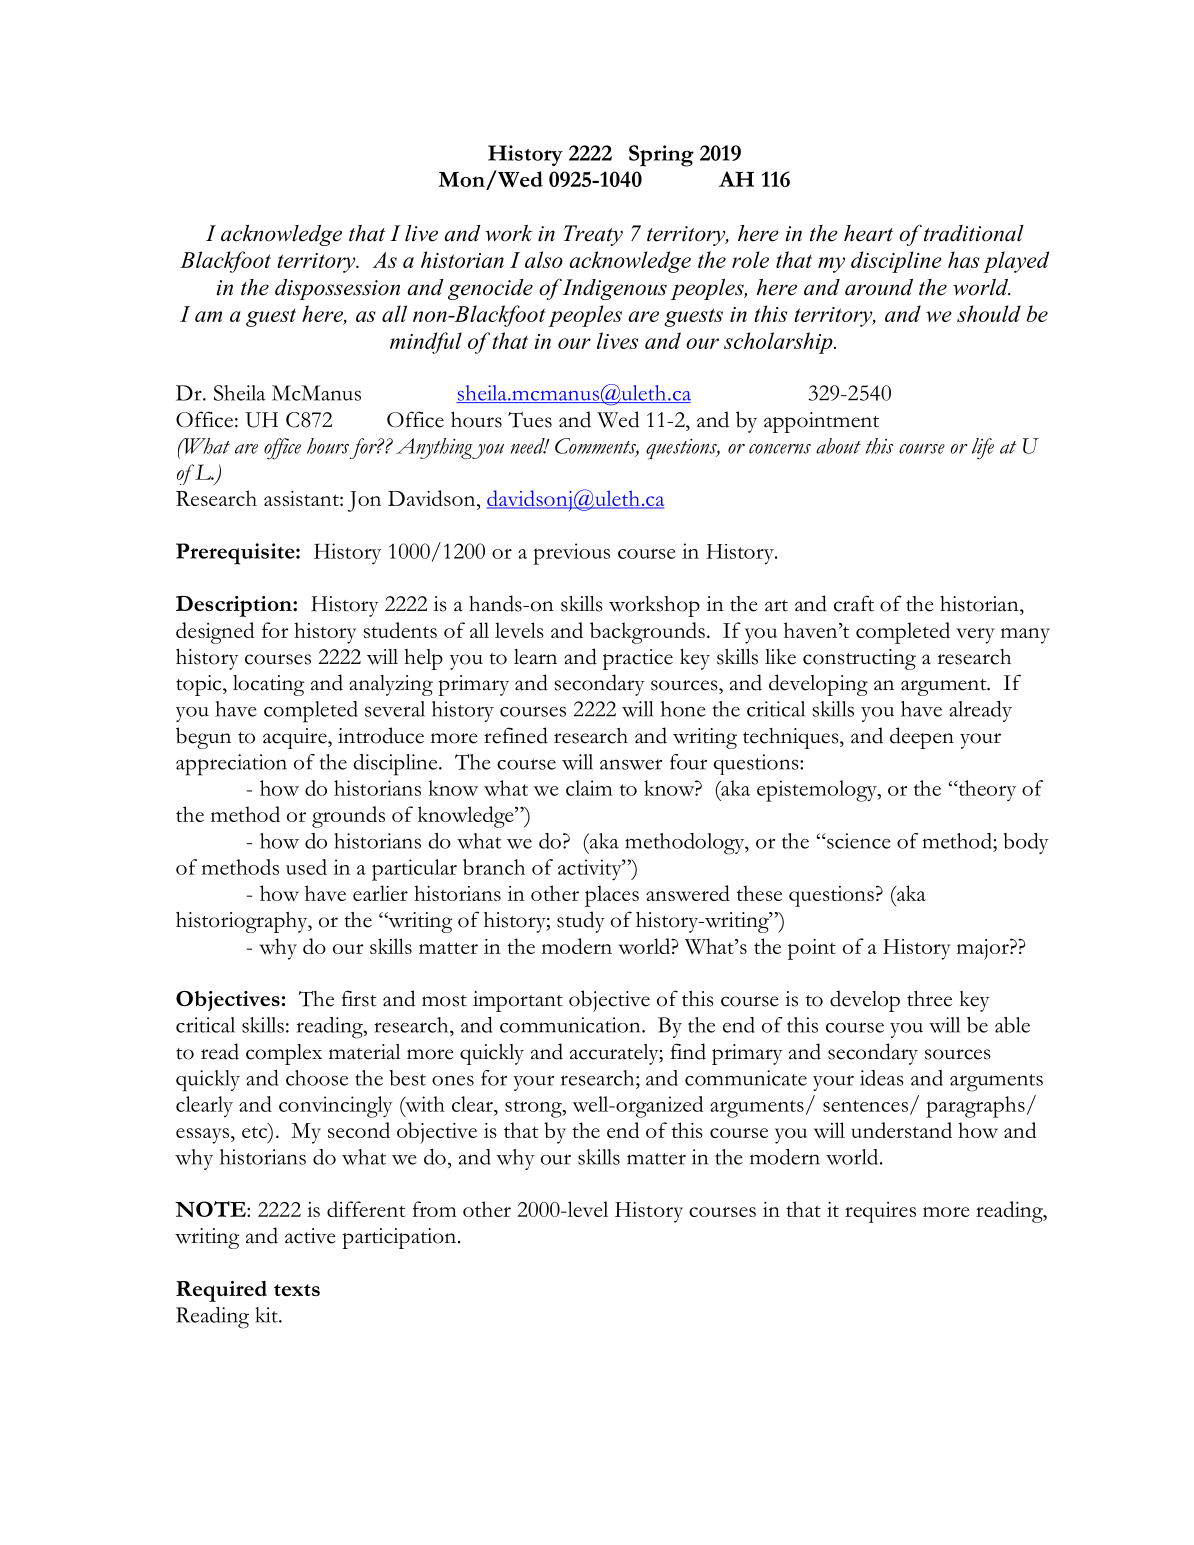  What do you see at coordinates (434, 1209) in the screenshot?
I see `from` at bounding box center [434, 1209].
